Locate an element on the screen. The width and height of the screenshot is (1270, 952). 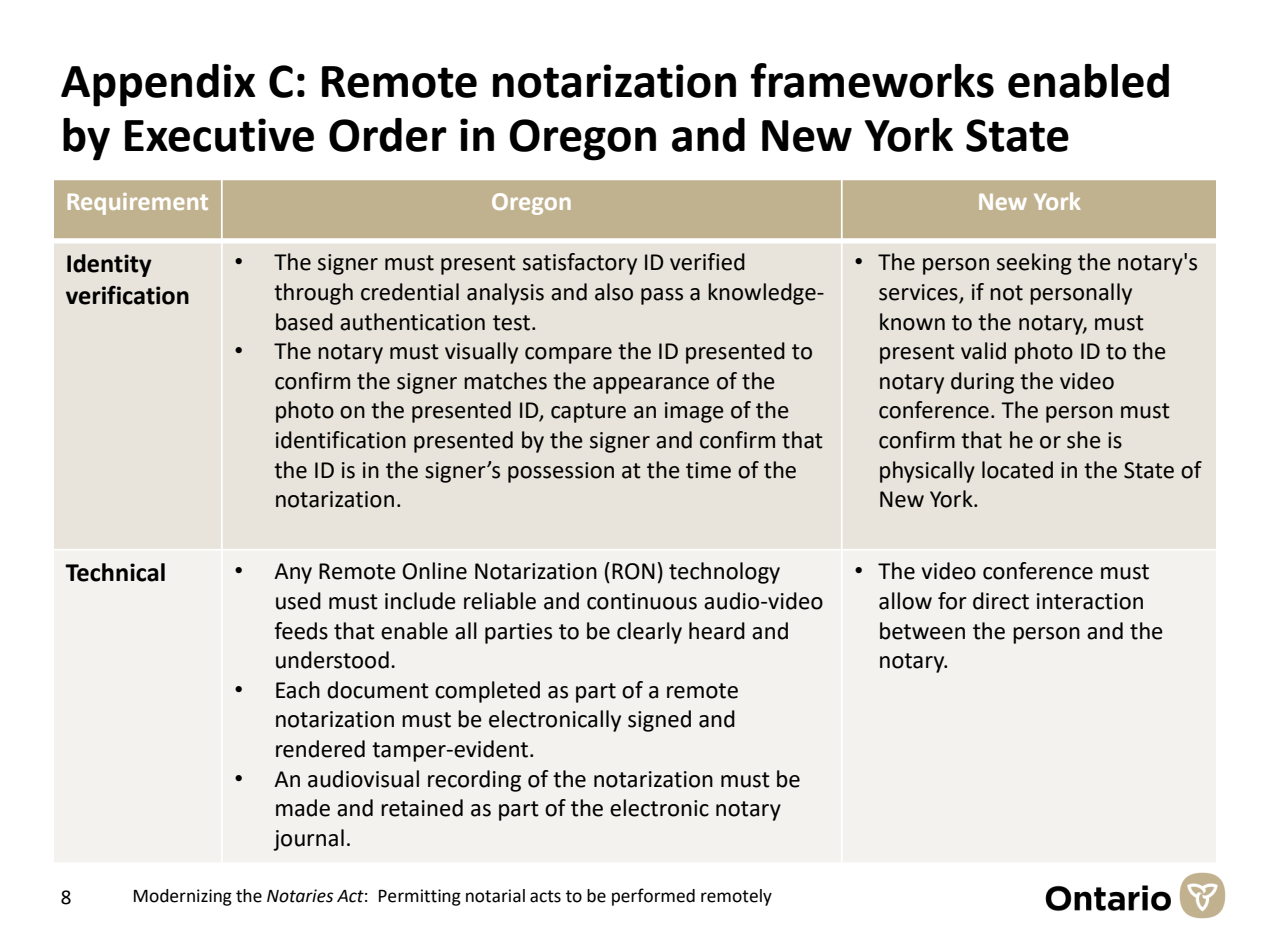
acts is located at coordinates (545, 896).
